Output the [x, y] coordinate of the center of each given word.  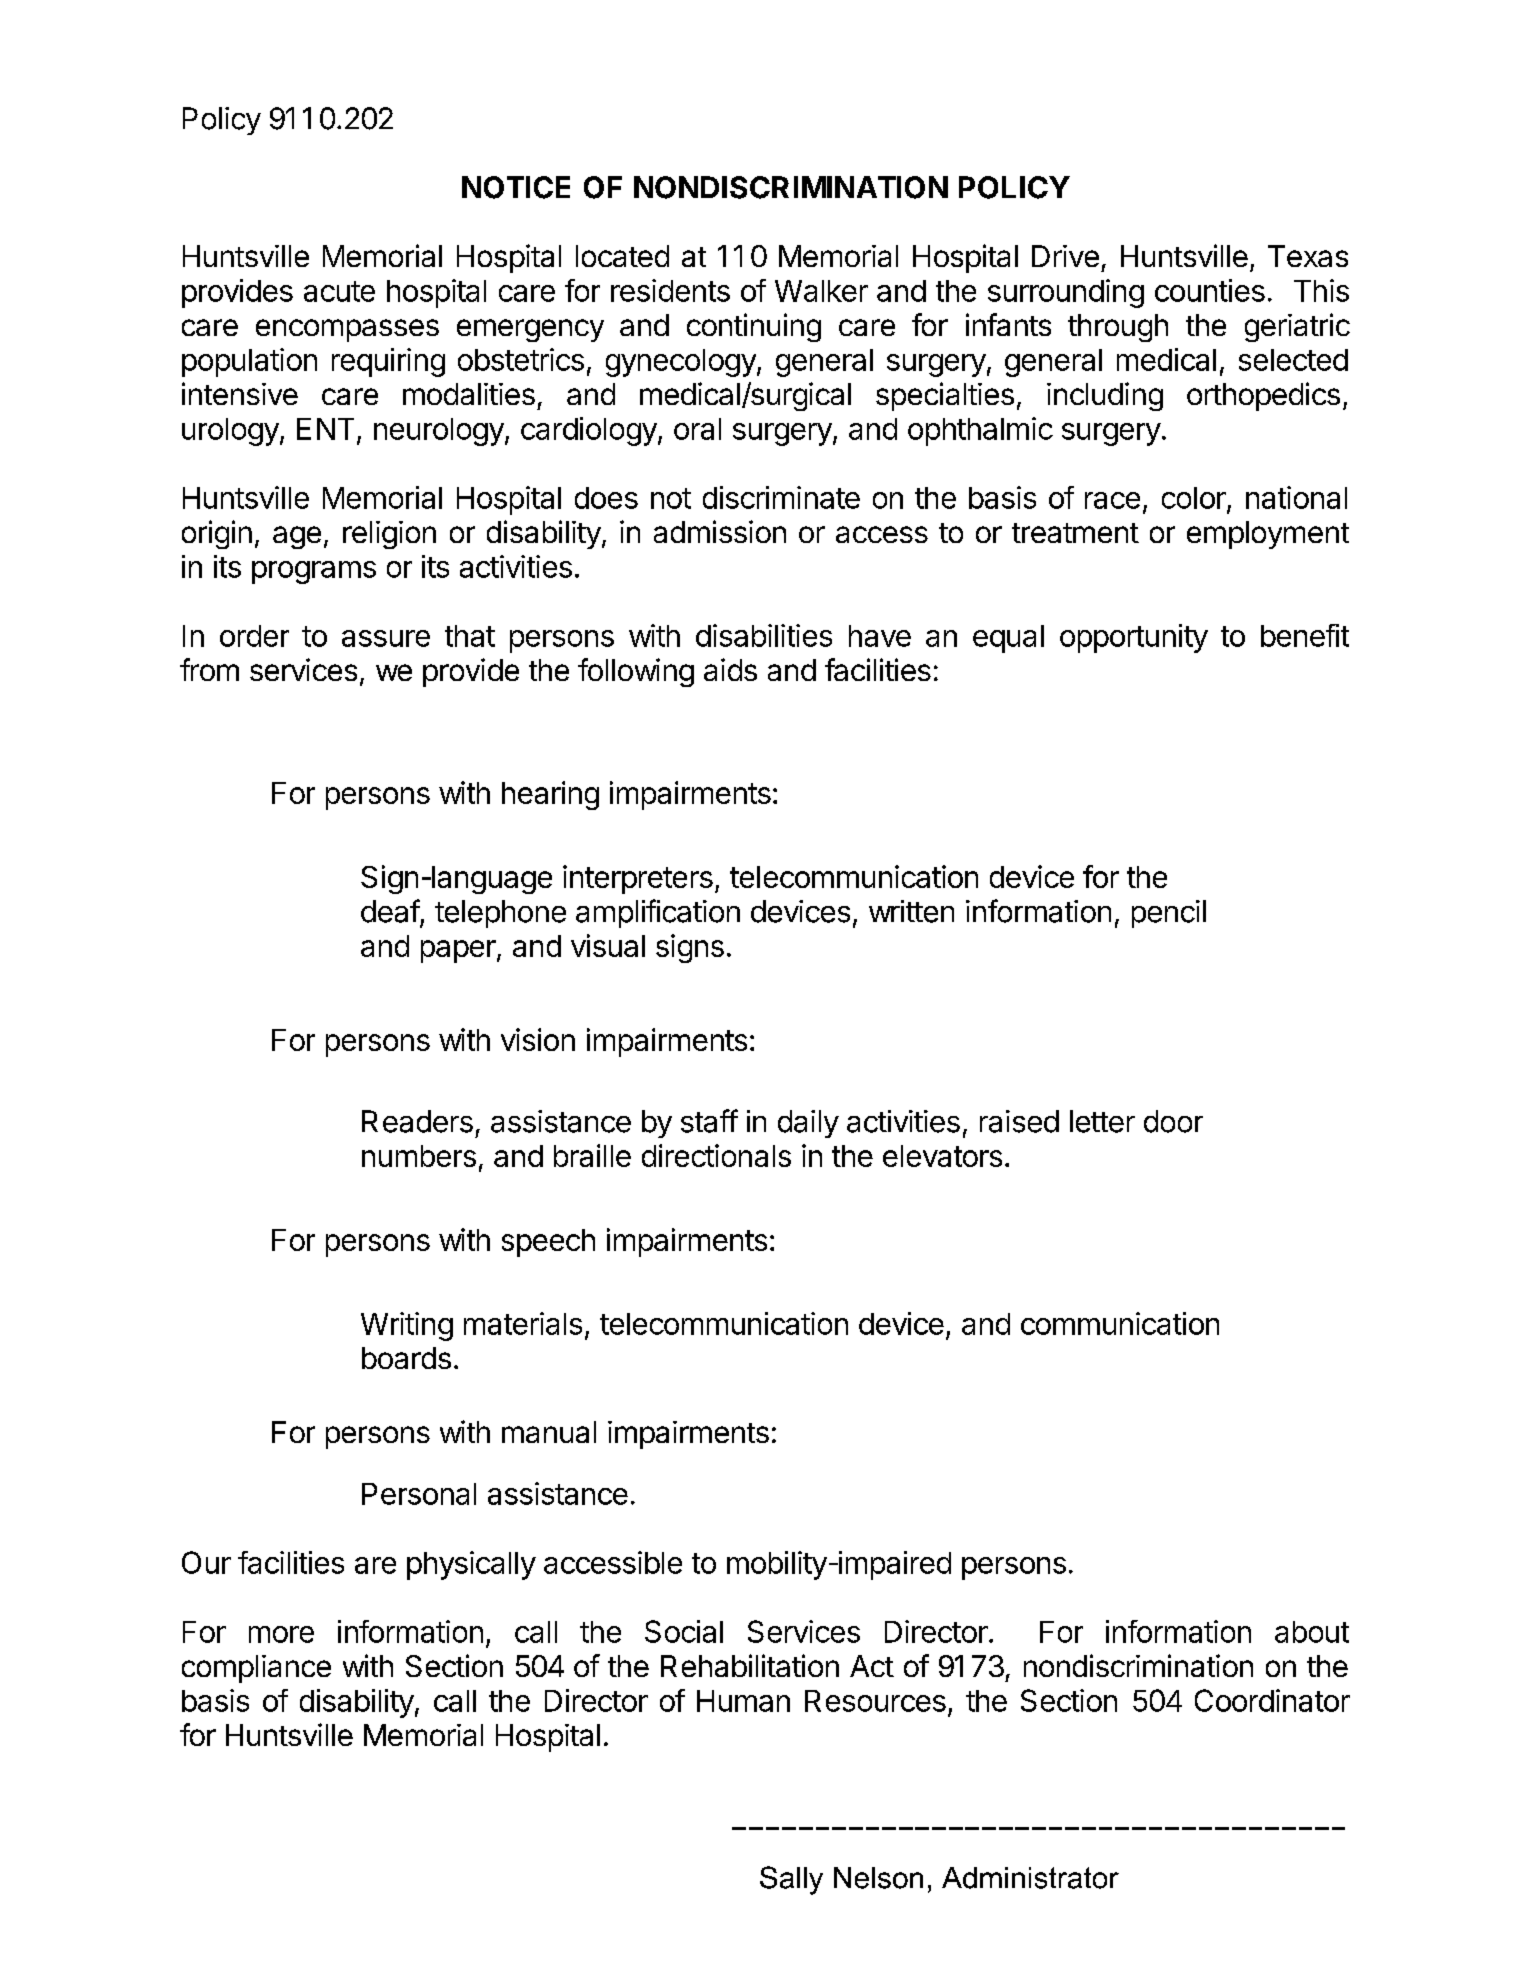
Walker [821, 291]
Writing [407, 1326]
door [1173, 1121]
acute [339, 291]
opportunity [1134, 638]
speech [548, 1243]
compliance [256, 1669]
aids [730, 669]
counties [1210, 290]
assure [386, 638]
